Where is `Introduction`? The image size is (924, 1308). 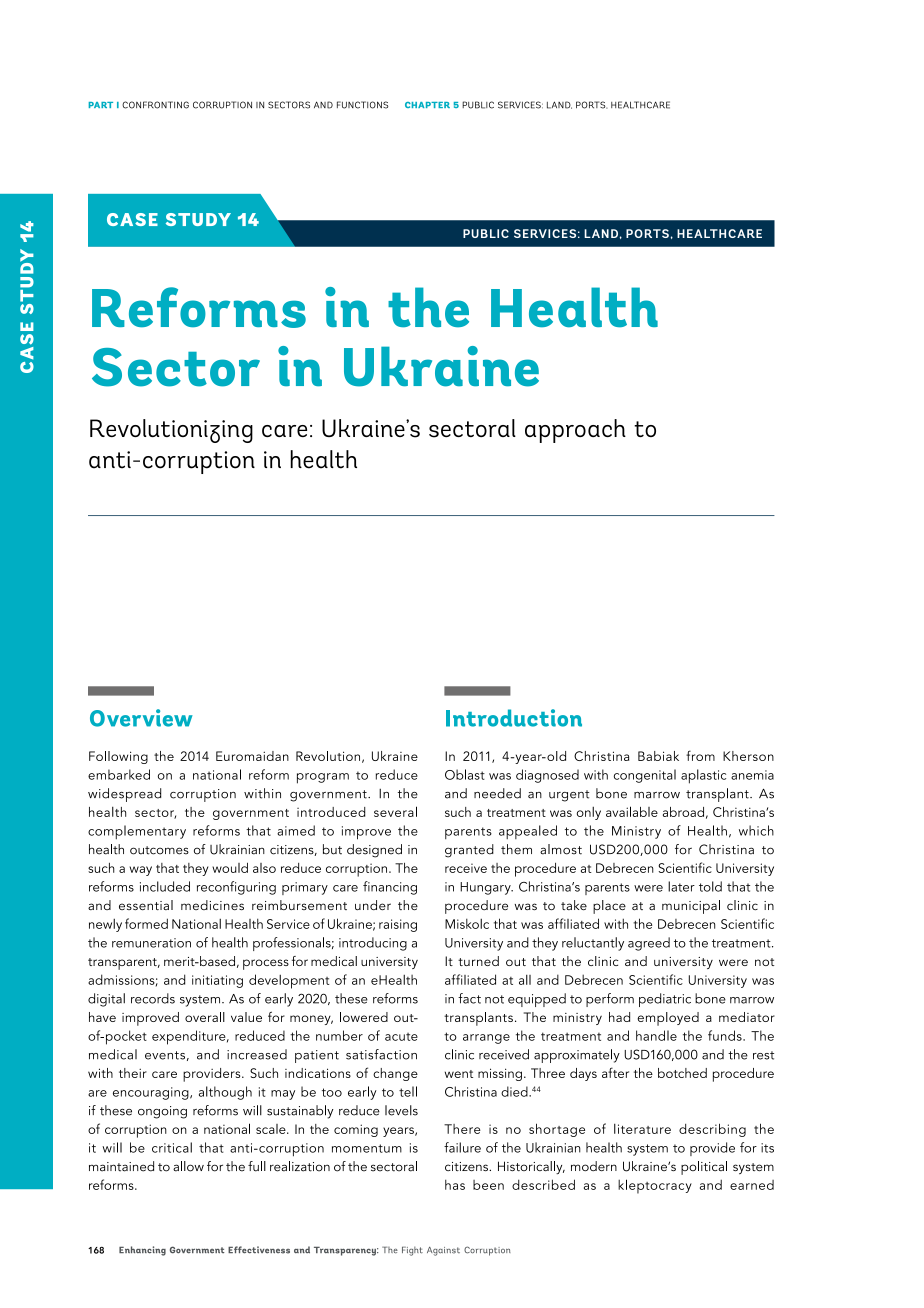 Introduction is located at coordinates (514, 718).
